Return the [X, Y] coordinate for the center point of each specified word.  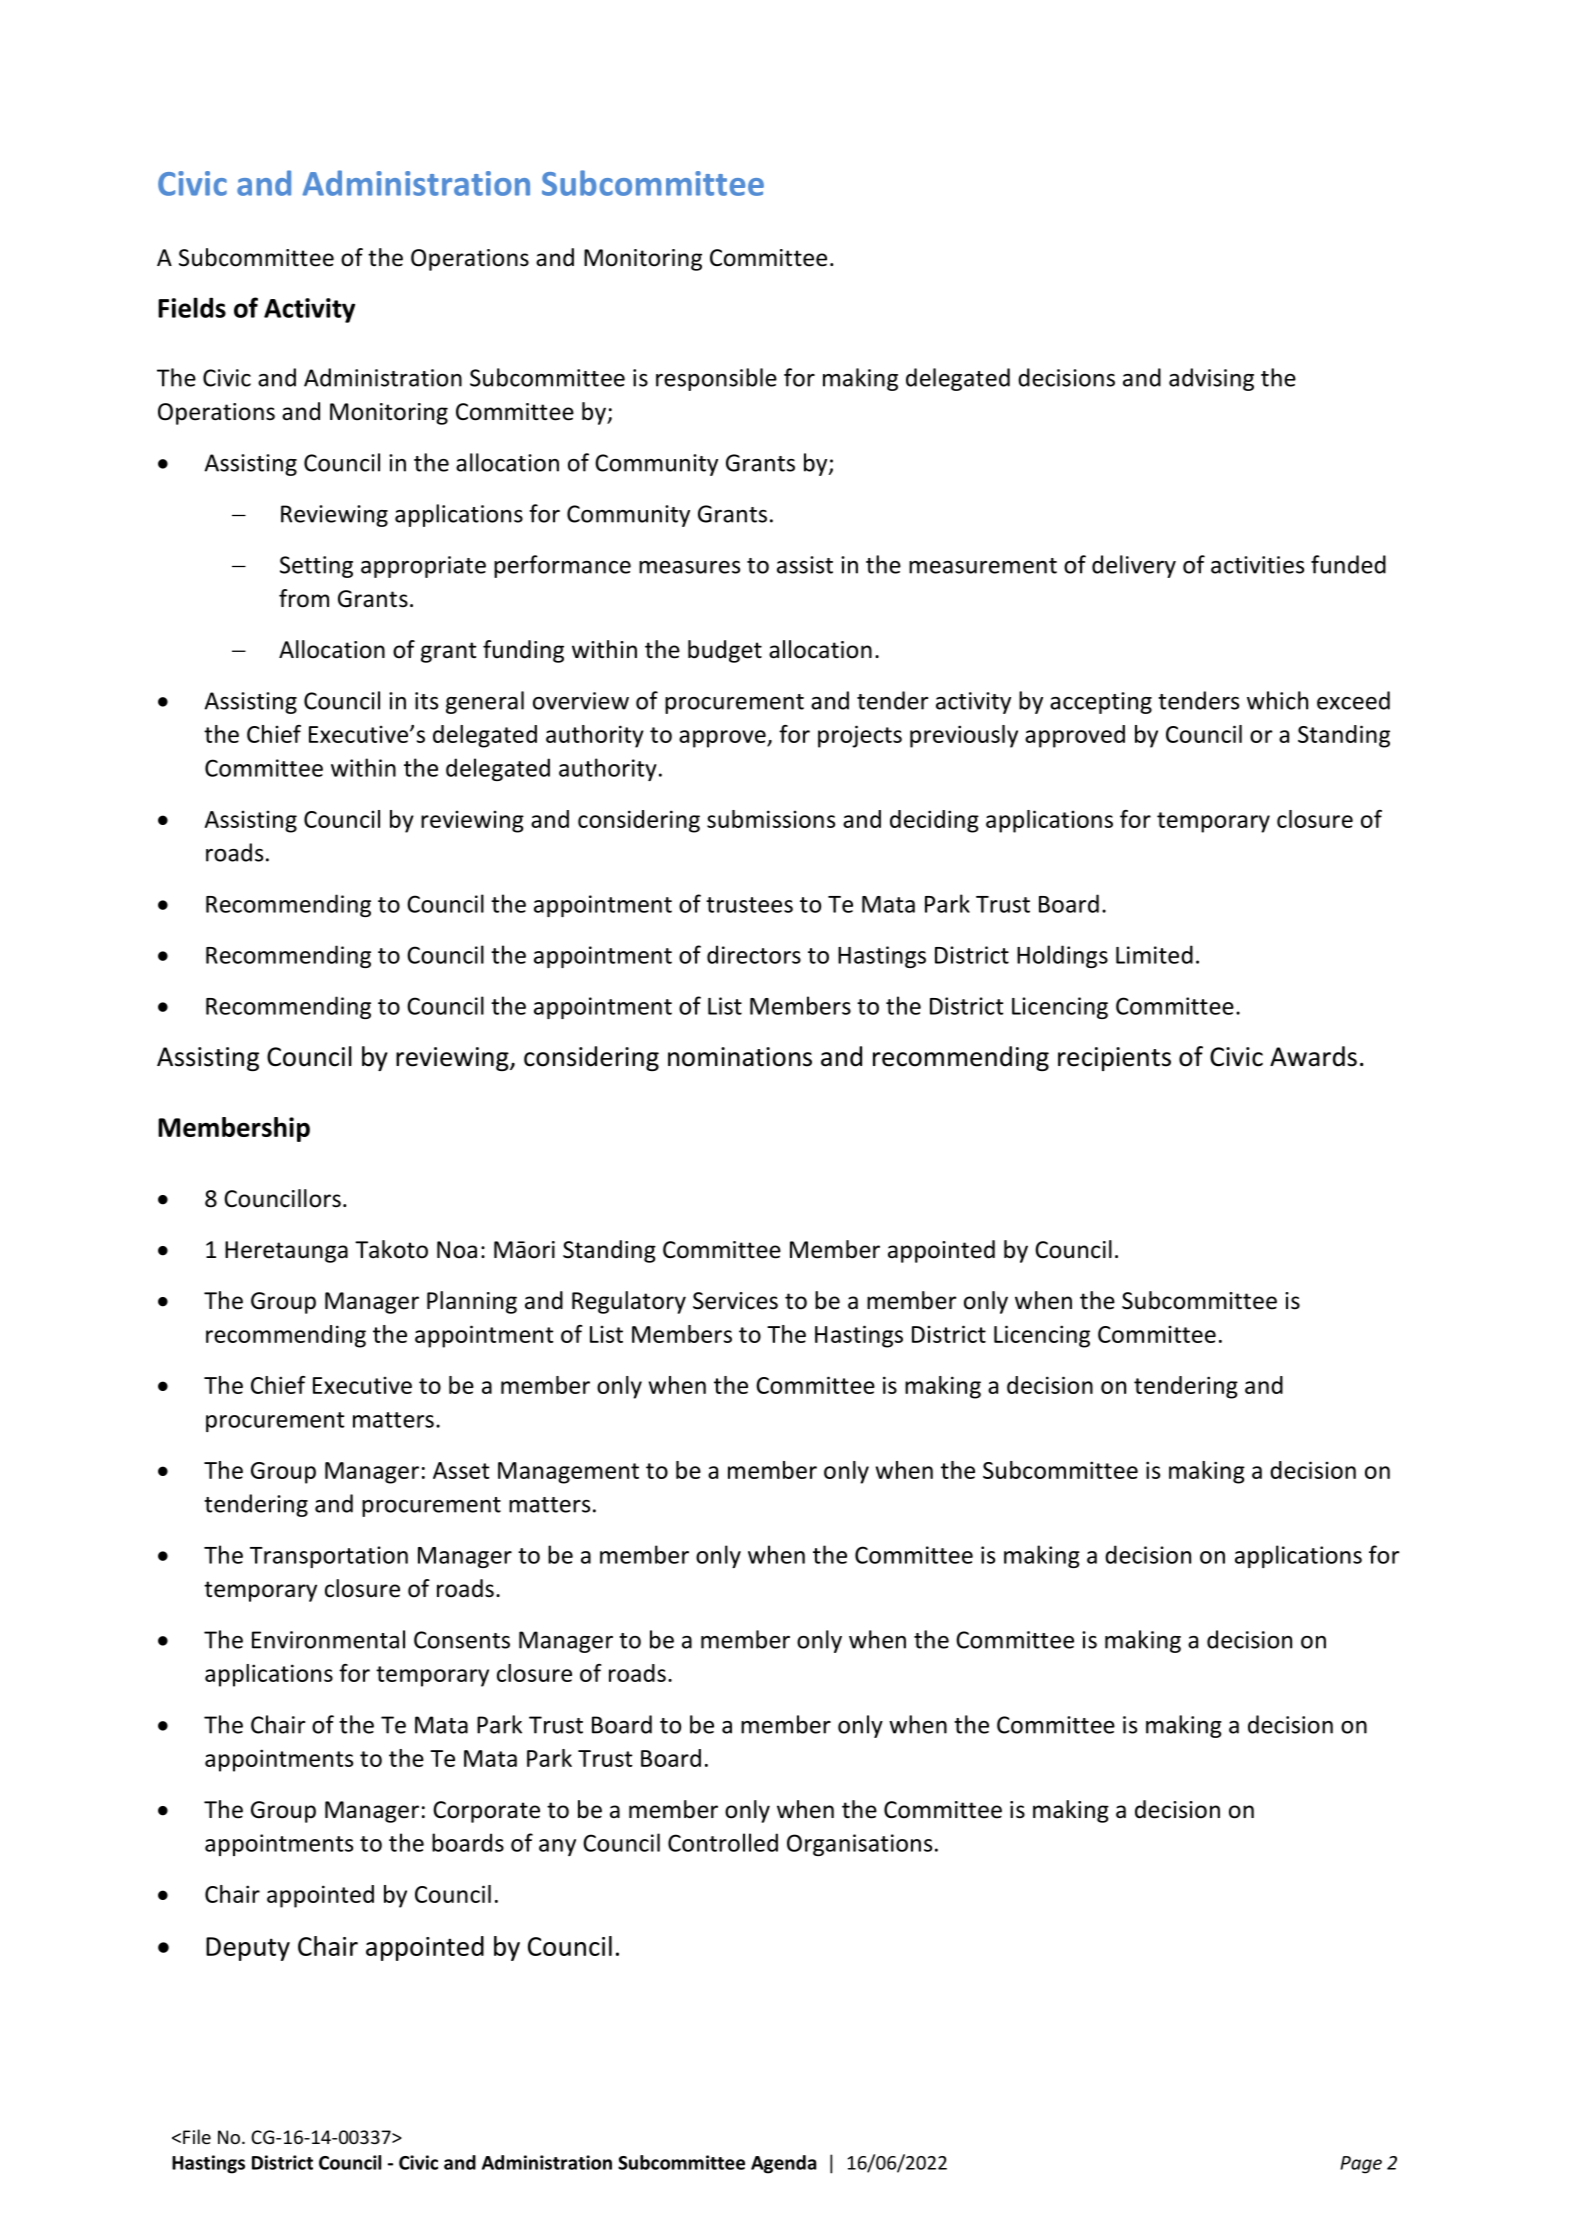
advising [1211, 379]
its [426, 701]
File [197, 2136]
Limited [1154, 954]
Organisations [859, 1845]
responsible [716, 379]
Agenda [783, 2164]
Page [1361, 2165]
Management [568, 1473]
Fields [192, 307]
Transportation [329, 1557]
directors [754, 954]
